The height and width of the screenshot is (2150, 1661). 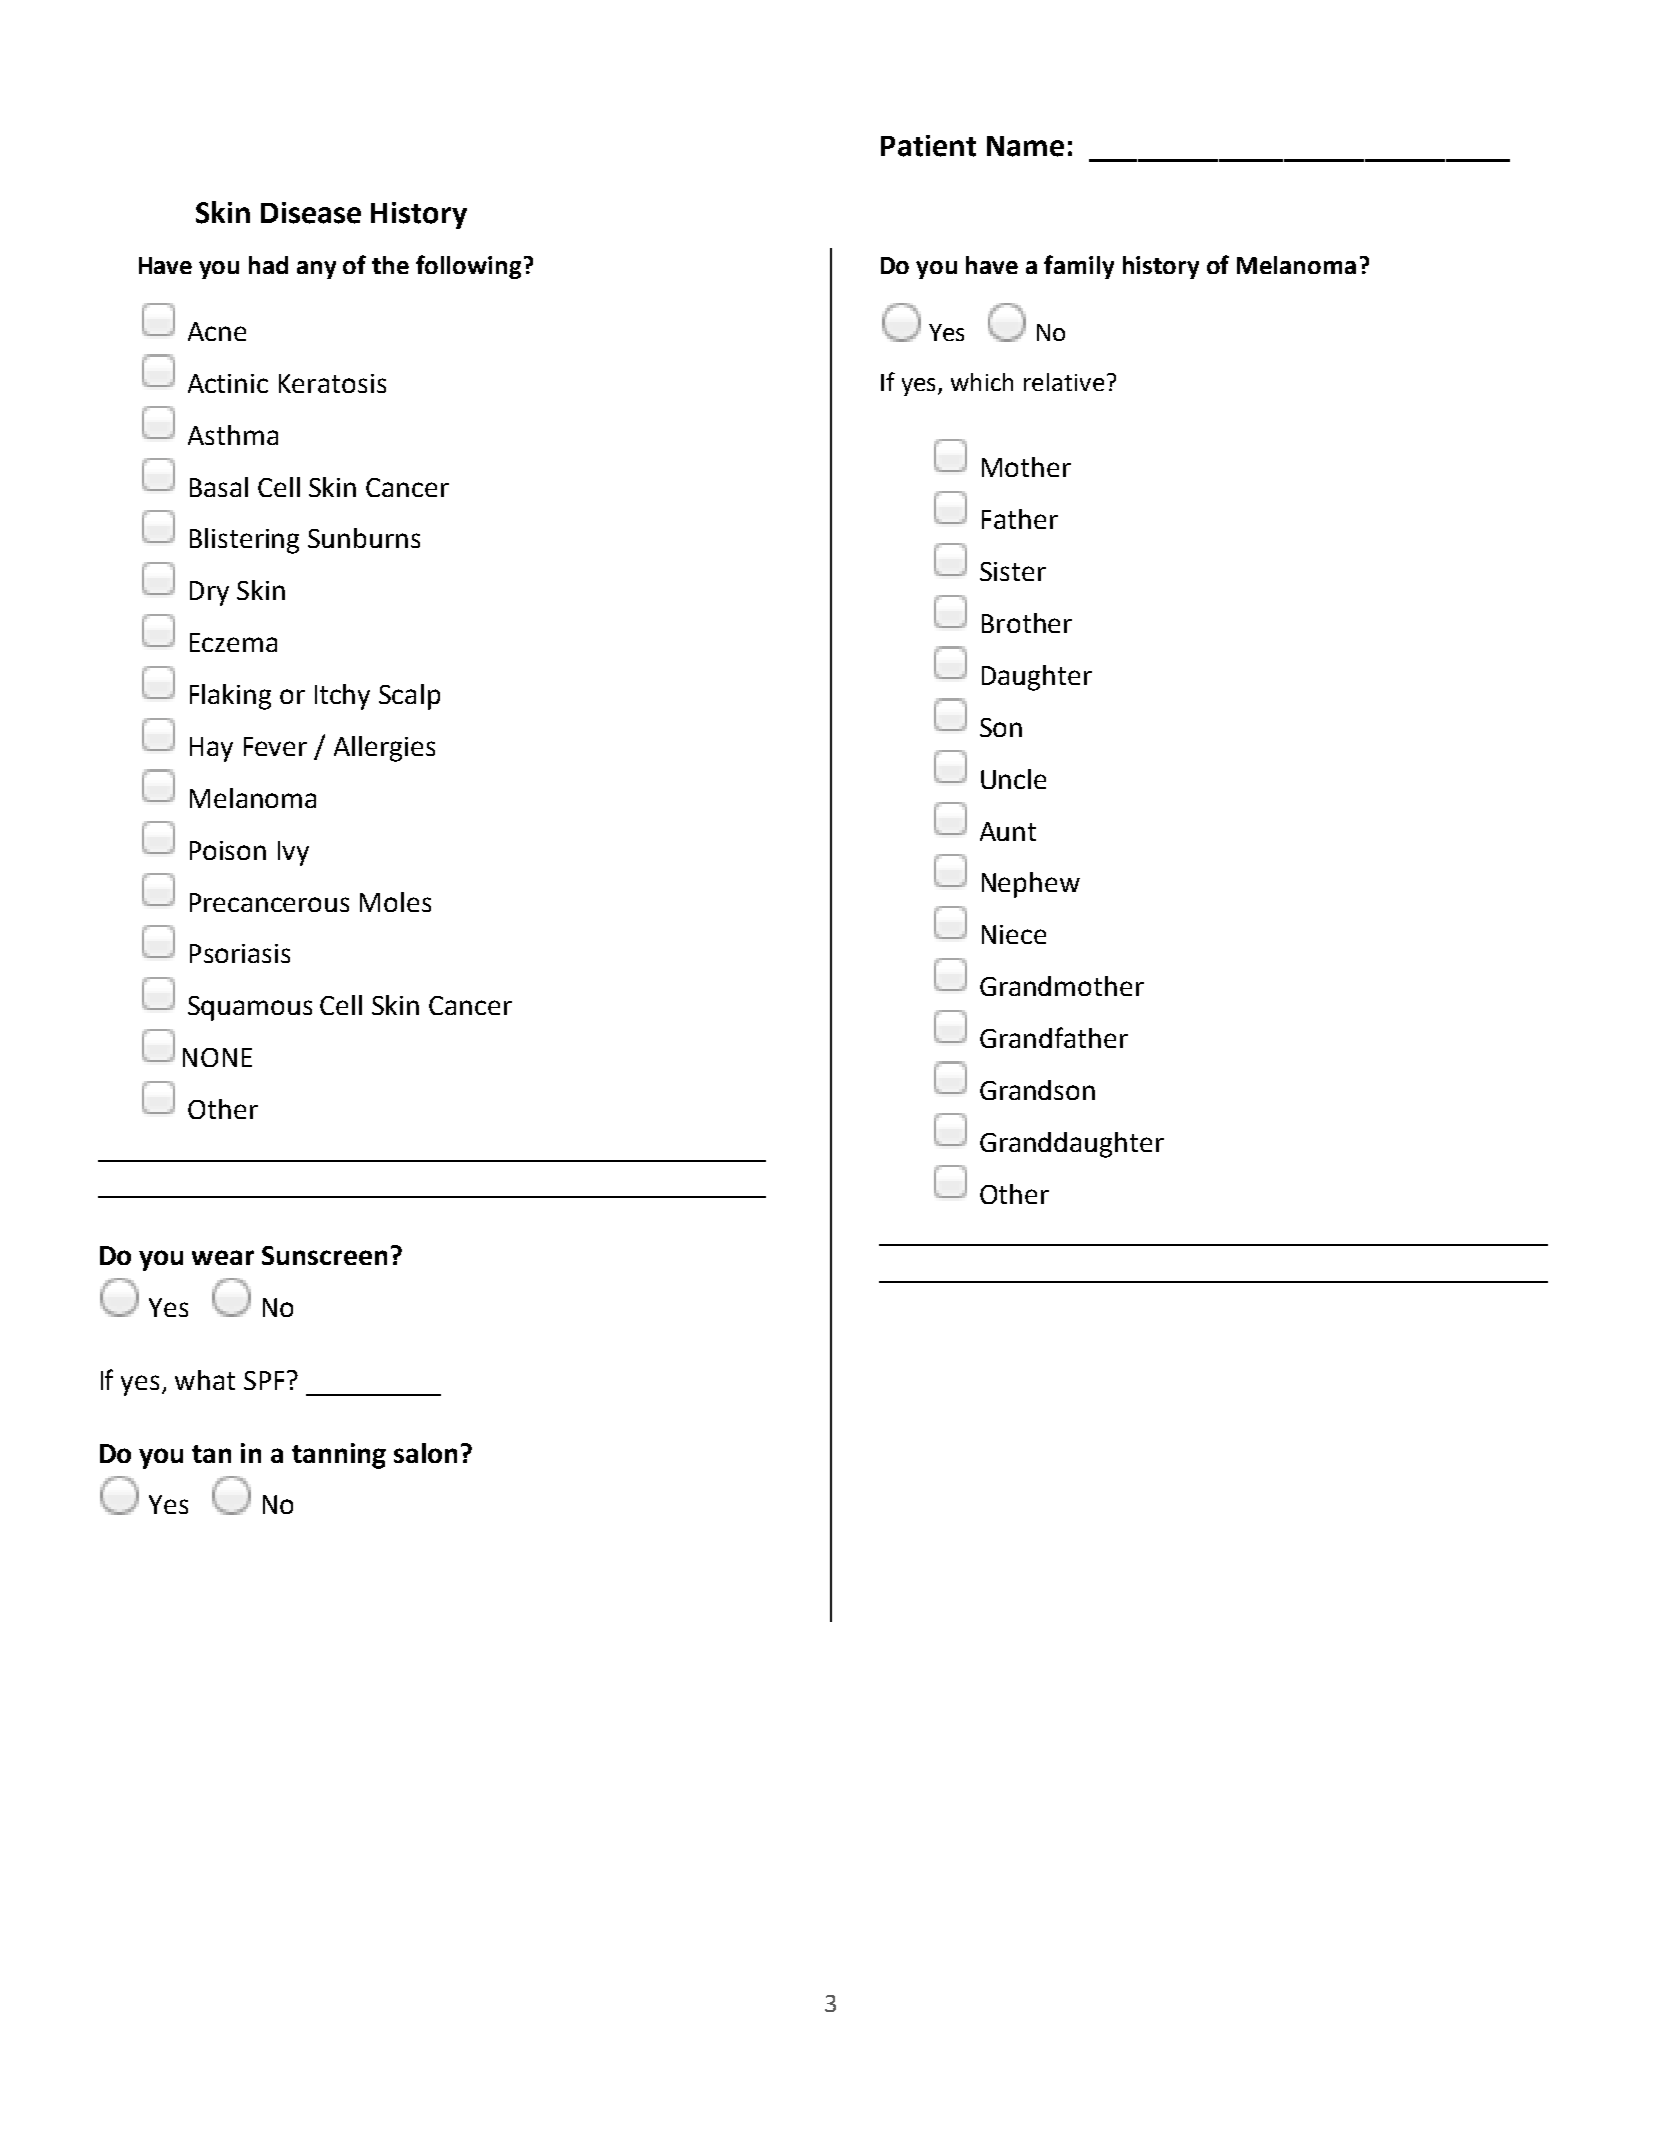 I want to click on tanning, so click(x=339, y=1456).
